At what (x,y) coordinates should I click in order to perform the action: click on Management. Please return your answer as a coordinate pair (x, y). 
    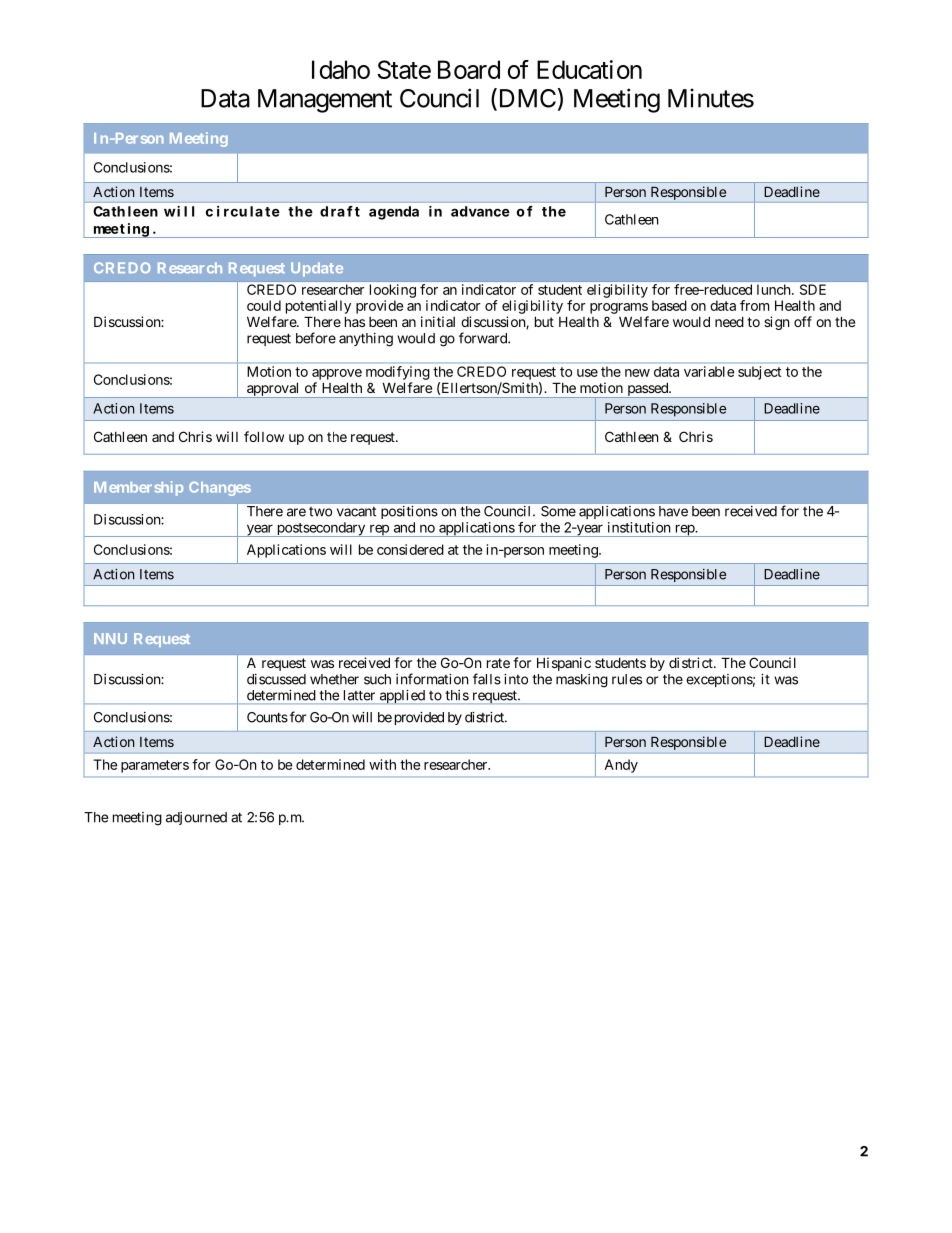
    Looking at the image, I should click on (325, 101).
